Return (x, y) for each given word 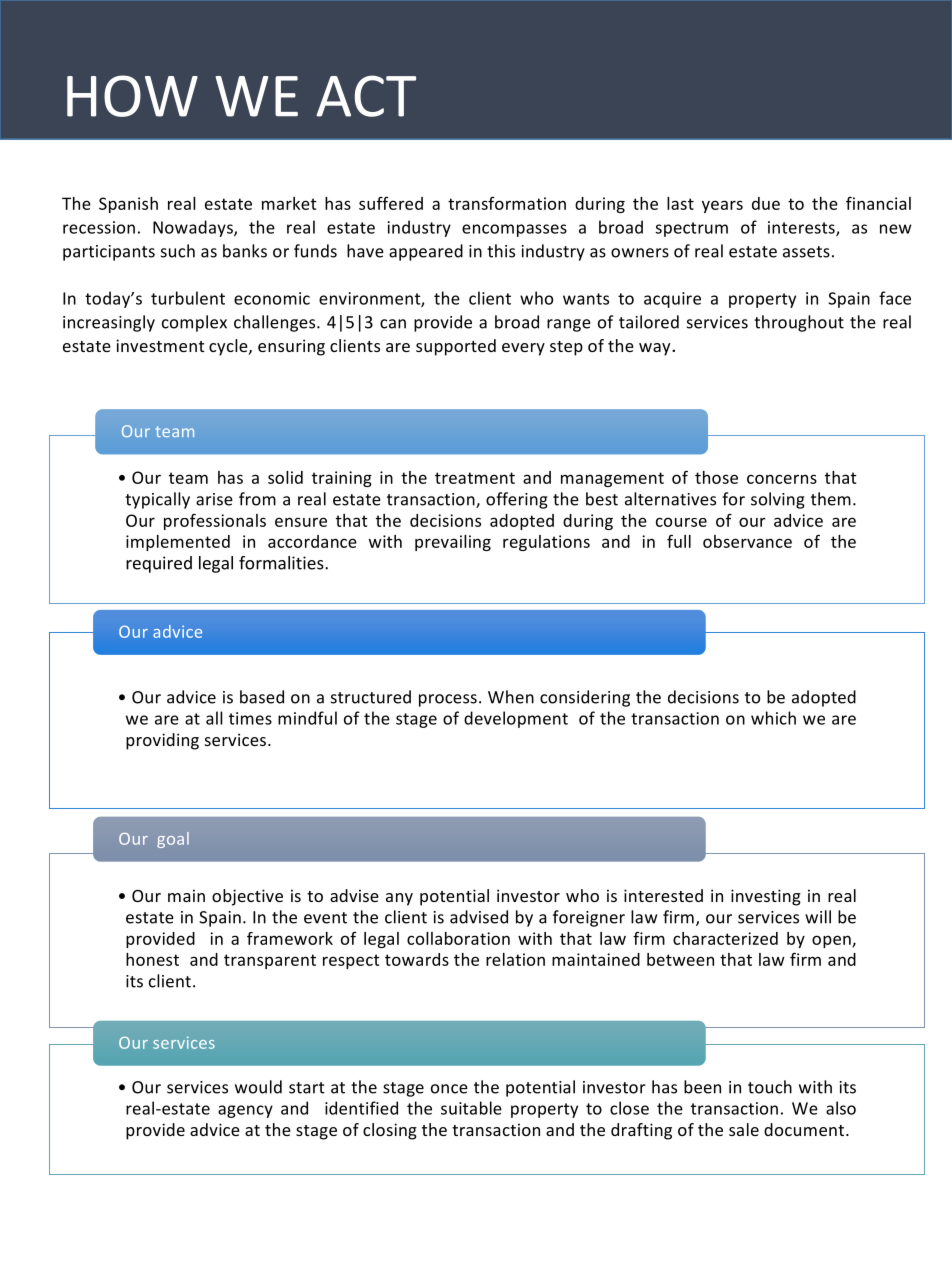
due (766, 203)
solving (778, 500)
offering (517, 500)
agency (245, 1111)
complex (194, 323)
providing (162, 741)
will (818, 917)
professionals (215, 521)
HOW (132, 96)
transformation (507, 203)
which (773, 718)
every (523, 349)
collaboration (458, 938)
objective (247, 897)
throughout (799, 323)
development (516, 719)
